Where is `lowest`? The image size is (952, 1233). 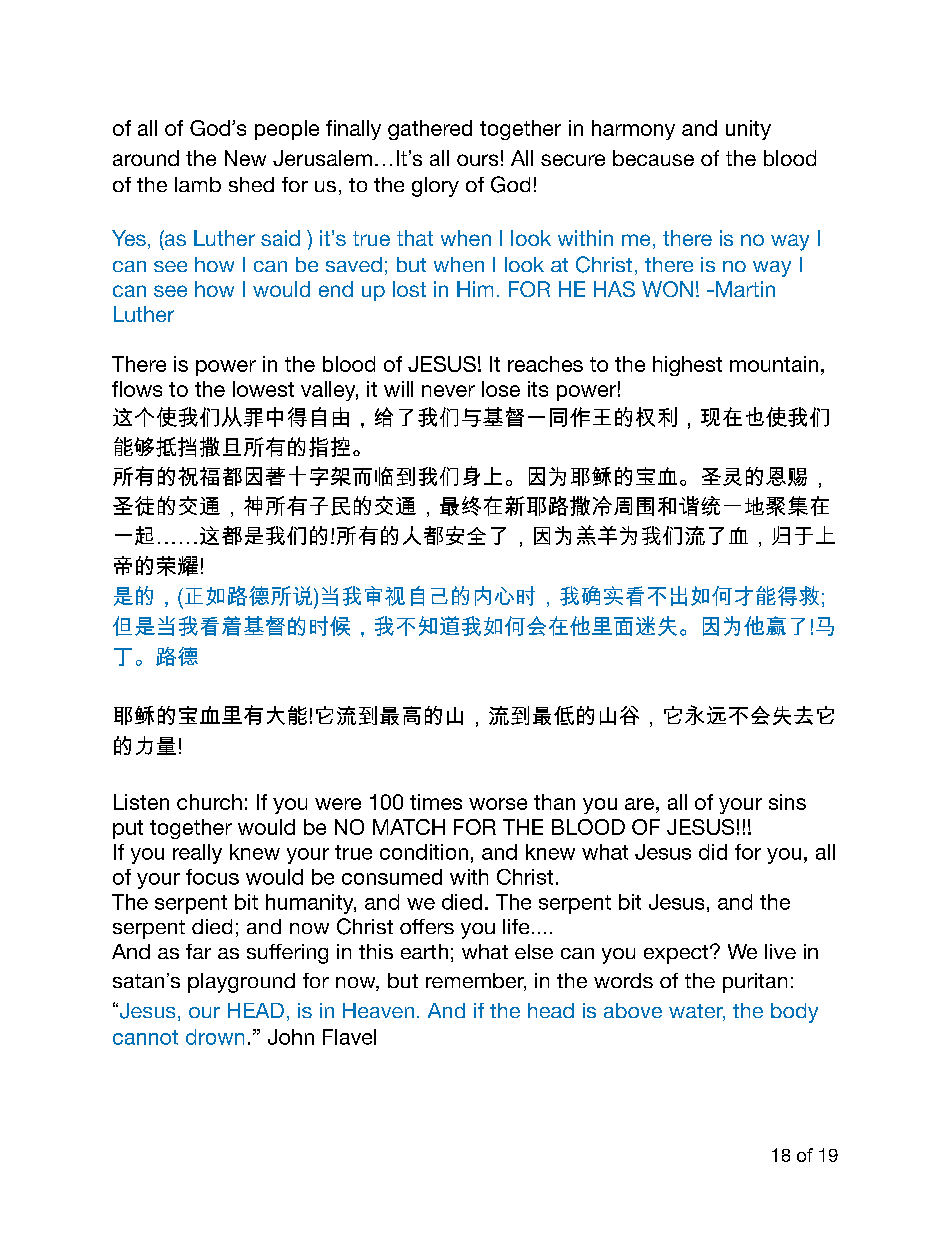 lowest is located at coordinates (263, 389).
